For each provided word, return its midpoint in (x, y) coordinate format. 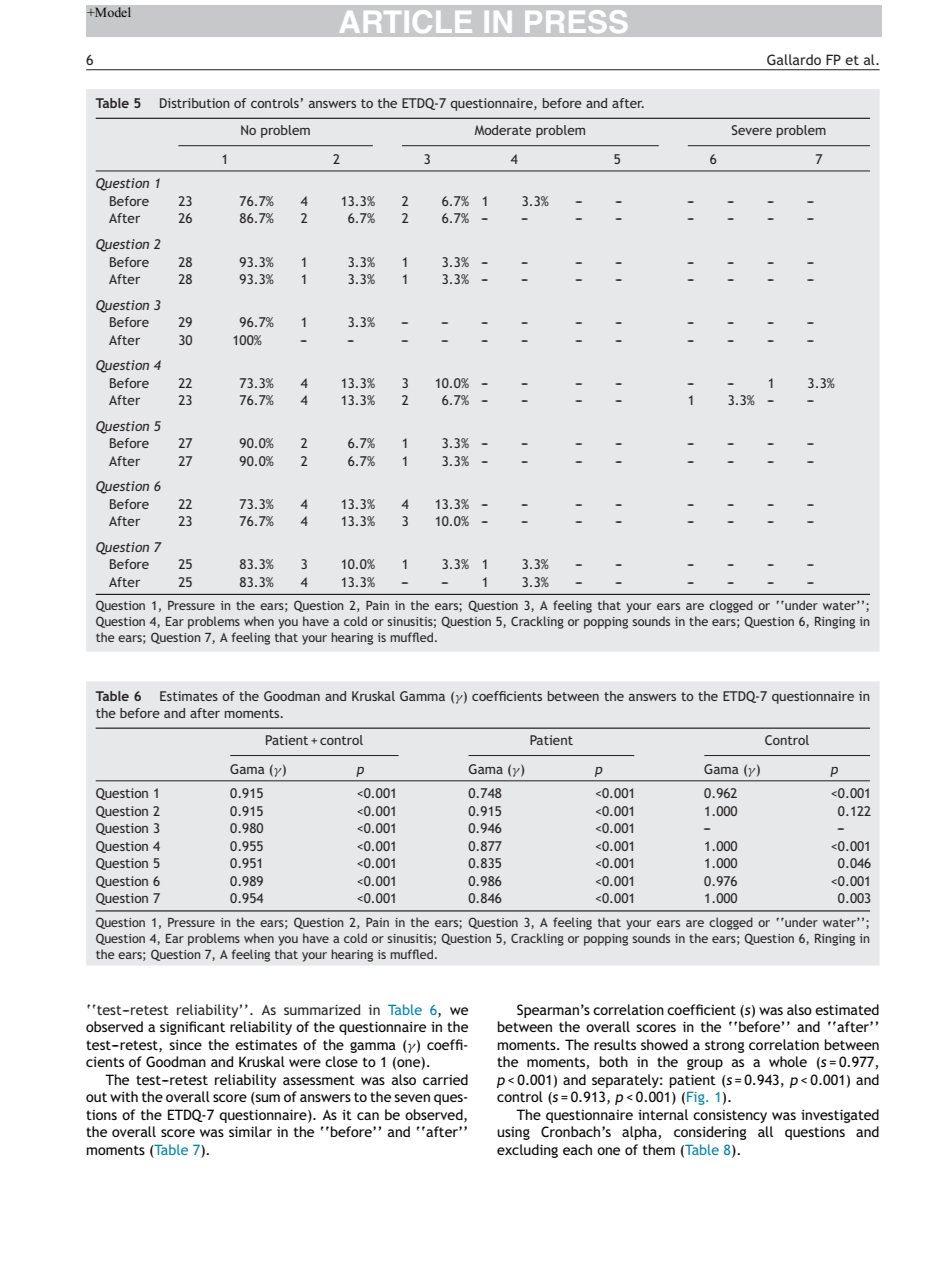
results (615, 1044)
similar (250, 1131)
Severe (752, 130)
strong (724, 1046)
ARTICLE (406, 21)
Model (112, 12)
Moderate (503, 130)
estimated (847, 1009)
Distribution (195, 103)
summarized (322, 1009)
